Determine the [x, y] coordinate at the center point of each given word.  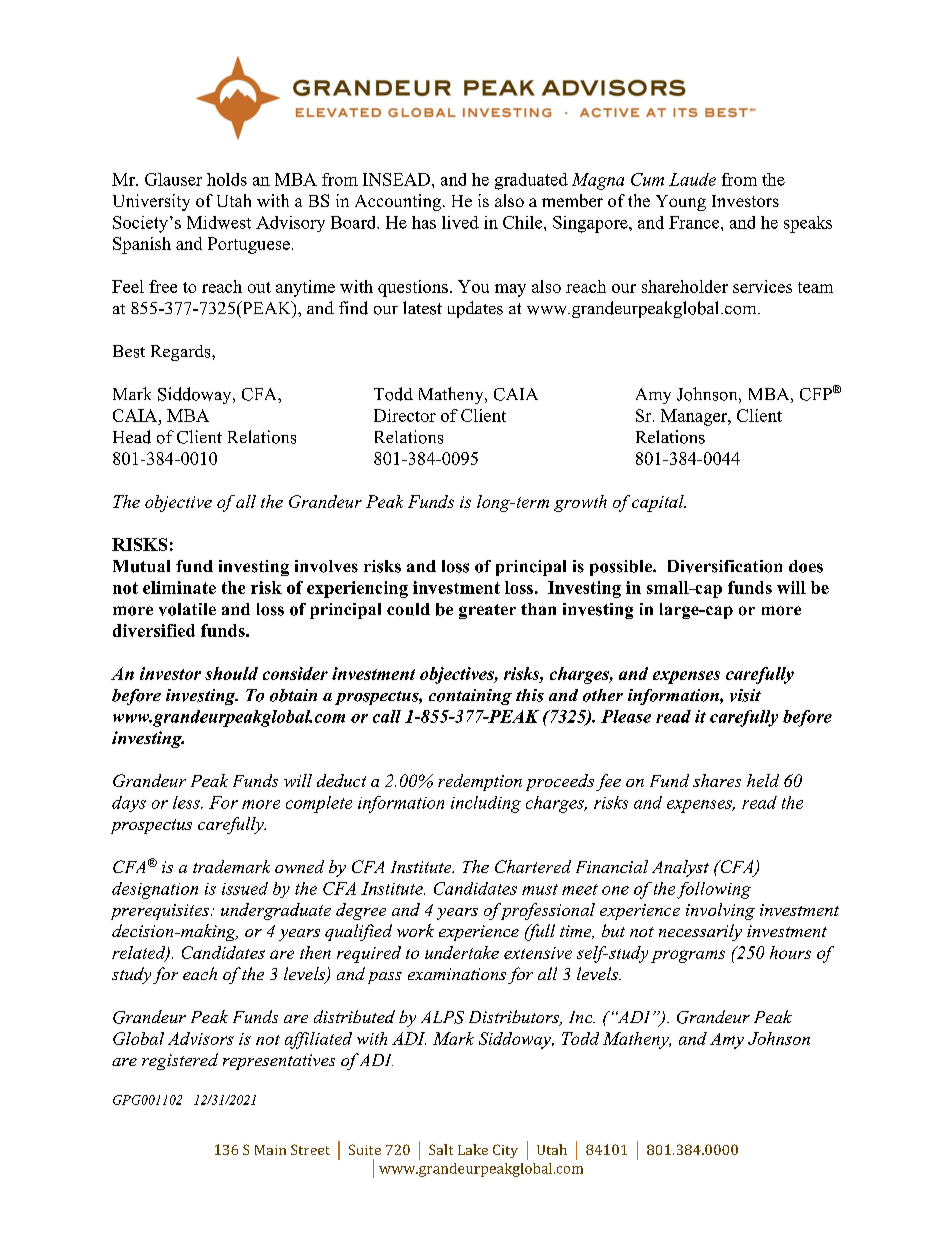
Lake [473, 1149]
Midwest [219, 222]
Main [270, 1150]
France [695, 222]
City [505, 1151]
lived [460, 222]
